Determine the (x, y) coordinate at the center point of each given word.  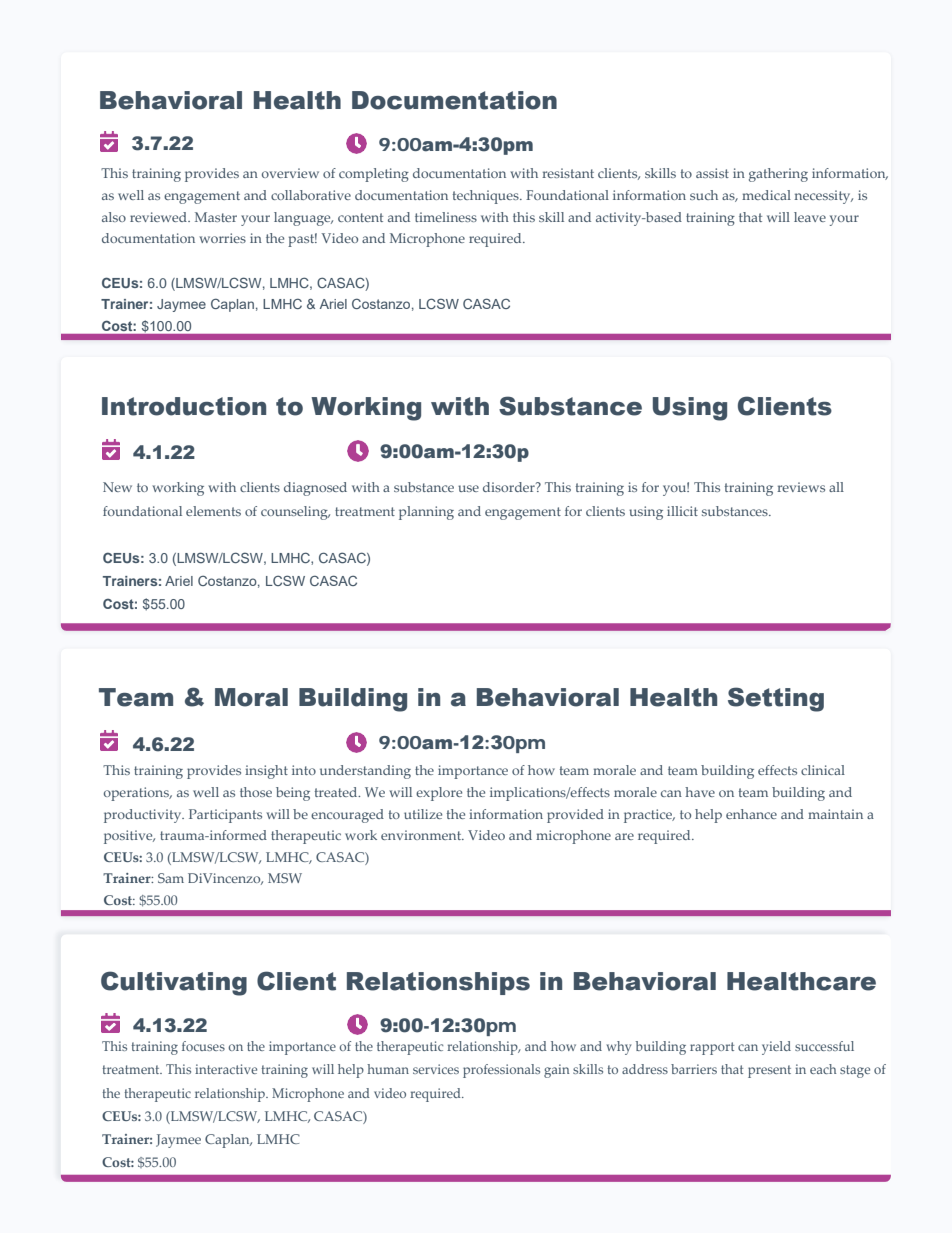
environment (422, 835)
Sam (171, 878)
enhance (751, 814)
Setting (776, 699)
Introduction (184, 406)
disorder (510, 487)
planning (426, 513)
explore (439, 794)
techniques (487, 197)
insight (266, 772)
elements (213, 511)
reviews (801, 487)
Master (216, 217)
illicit (682, 511)
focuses (203, 1046)
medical (766, 195)
